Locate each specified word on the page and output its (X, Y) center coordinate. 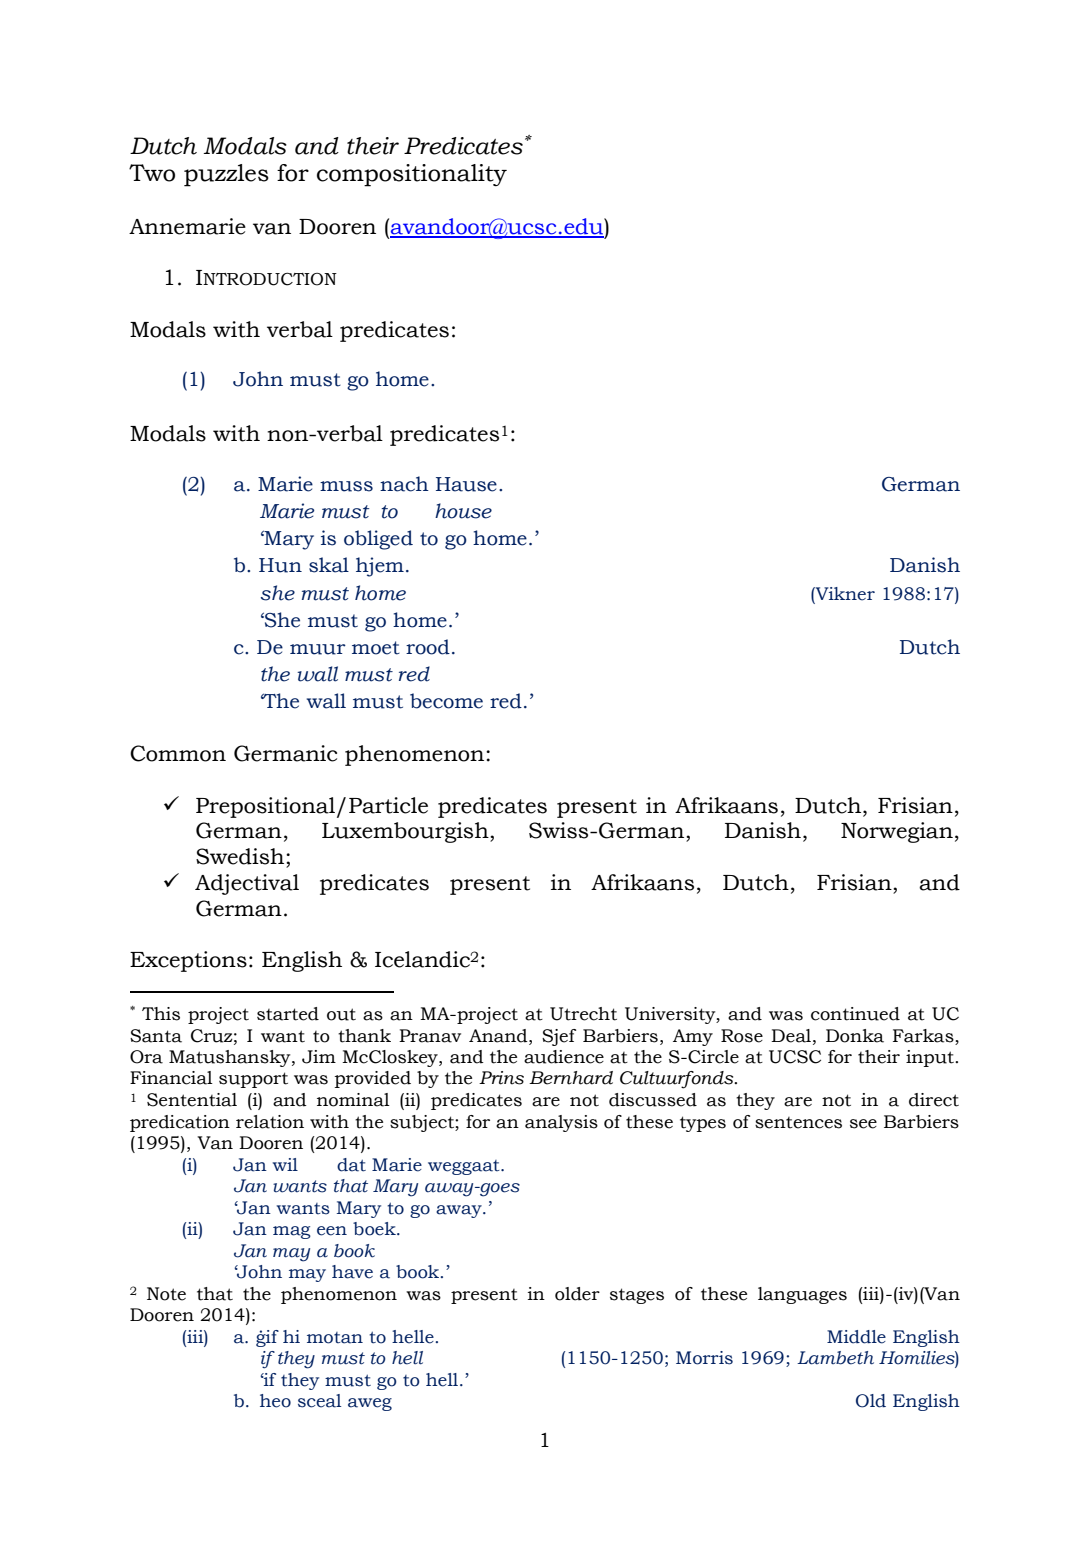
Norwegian (897, 832)
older (577, 1294)
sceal (319, 1401)
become (446, 701)
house (463, 511)
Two (152, 173)
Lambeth (835, 1358)
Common (178, 753)
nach (404, 484)
